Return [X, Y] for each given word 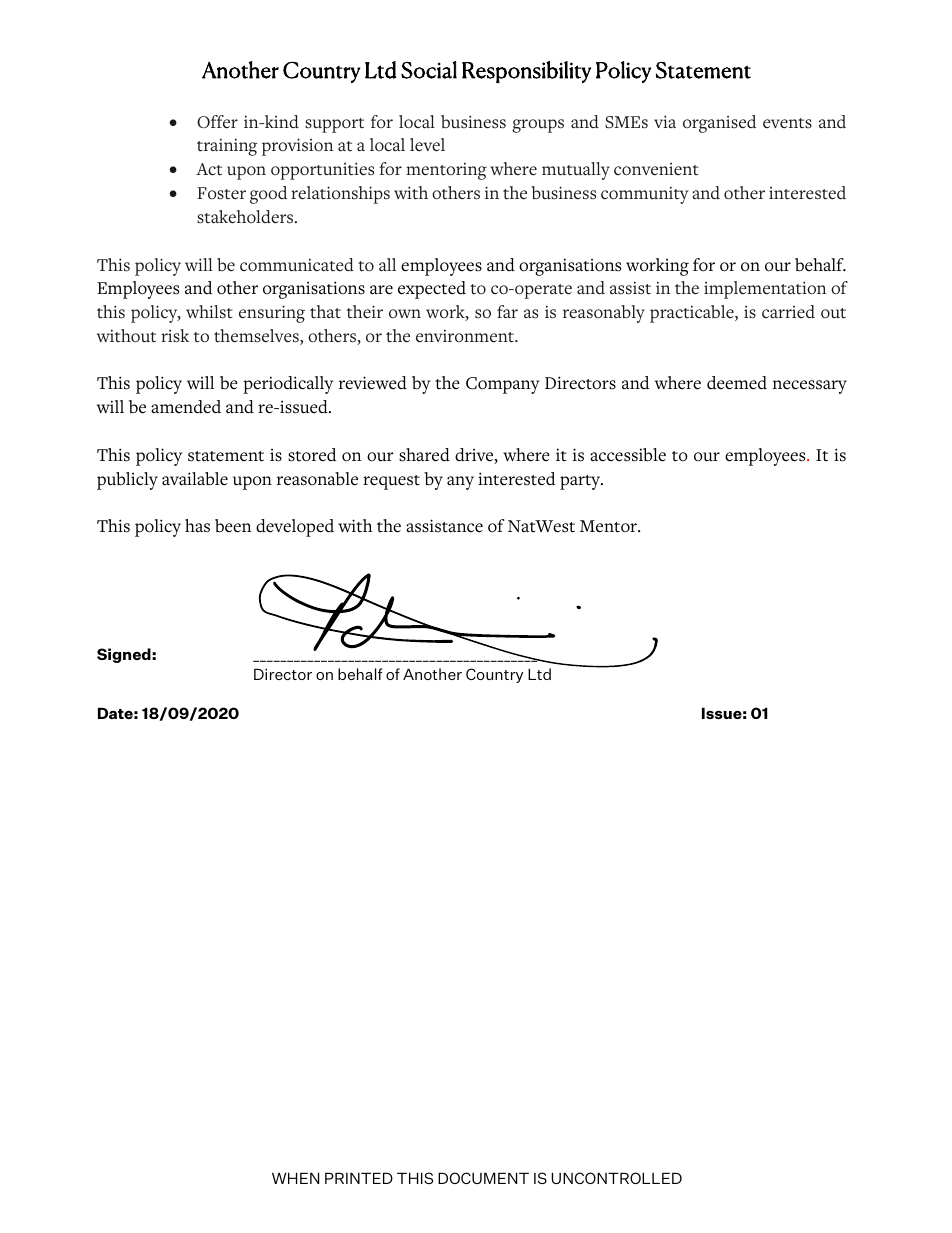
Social [429, 70]
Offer [217, 122]
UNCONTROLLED [616, 1178]
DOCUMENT [483, 1178]
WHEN [295, 1178]
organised [719, 124]
